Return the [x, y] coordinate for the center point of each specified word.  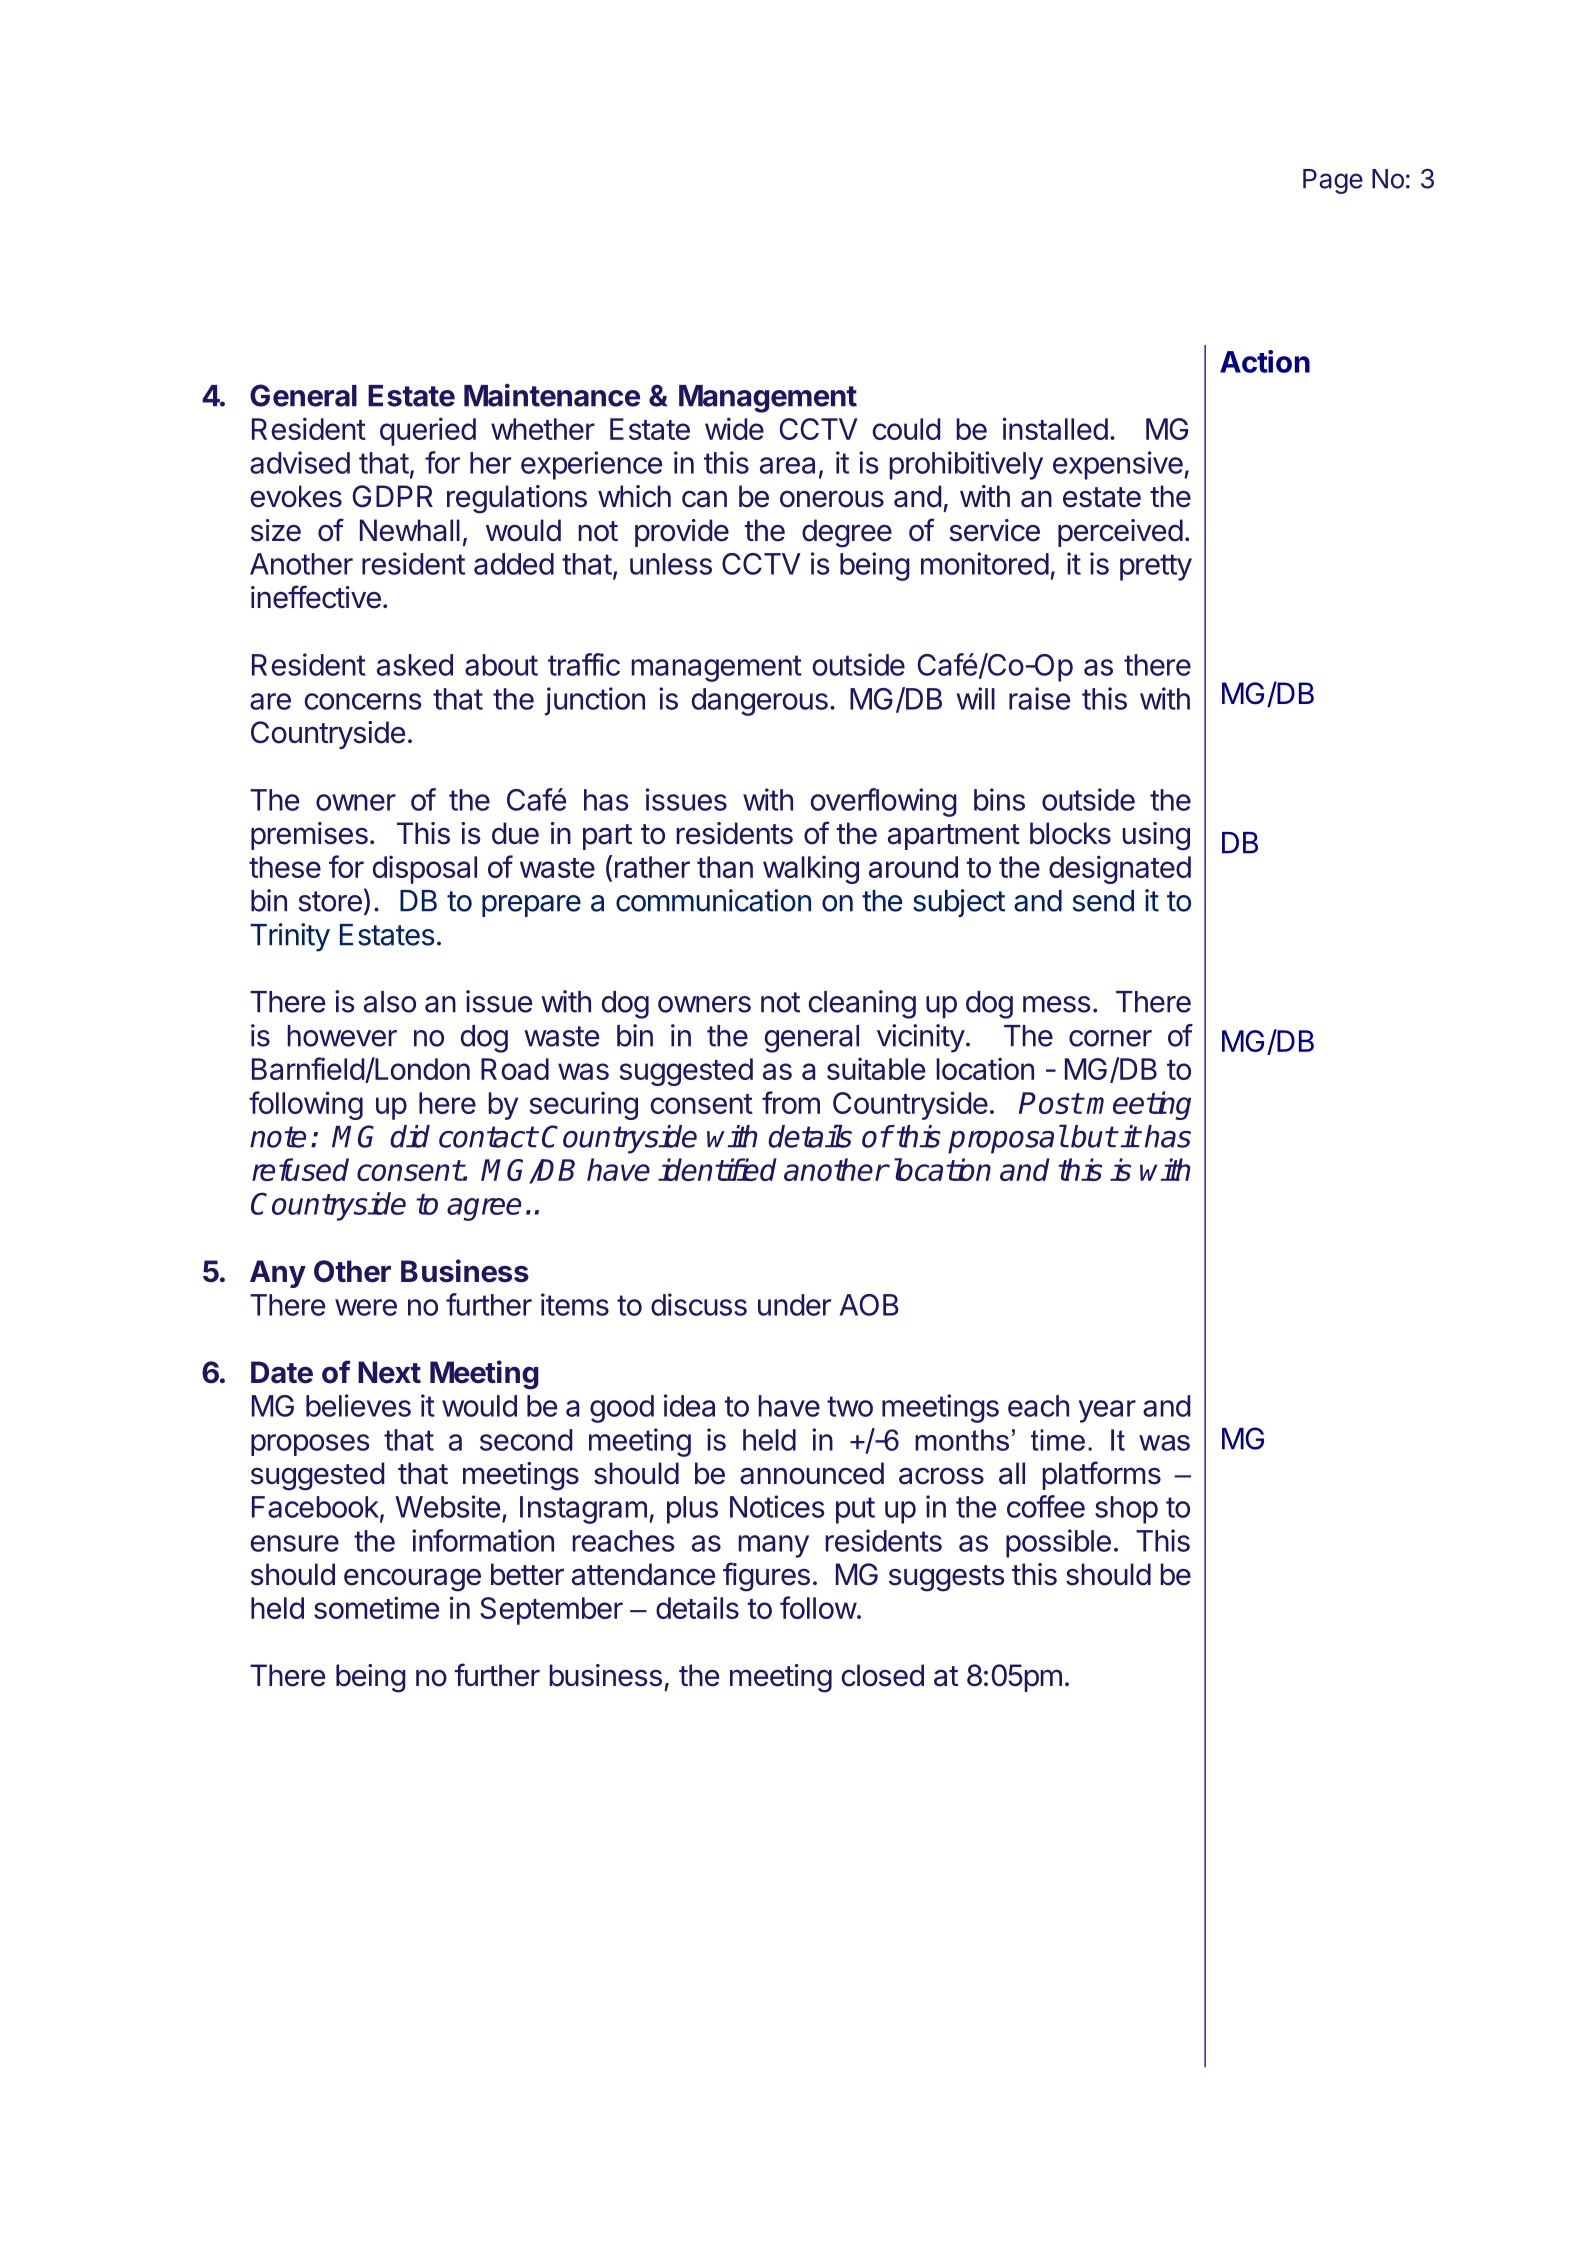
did [410, 1136]
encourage [412, 1580]
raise [1039, 698]
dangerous [760, 702]
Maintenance [552, 395]
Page [1333, 181]
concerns [363, 701]
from [791, 1102]
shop [1126, 1510]
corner [1110, 1038]
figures [766, 1577]
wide [734, 428]
